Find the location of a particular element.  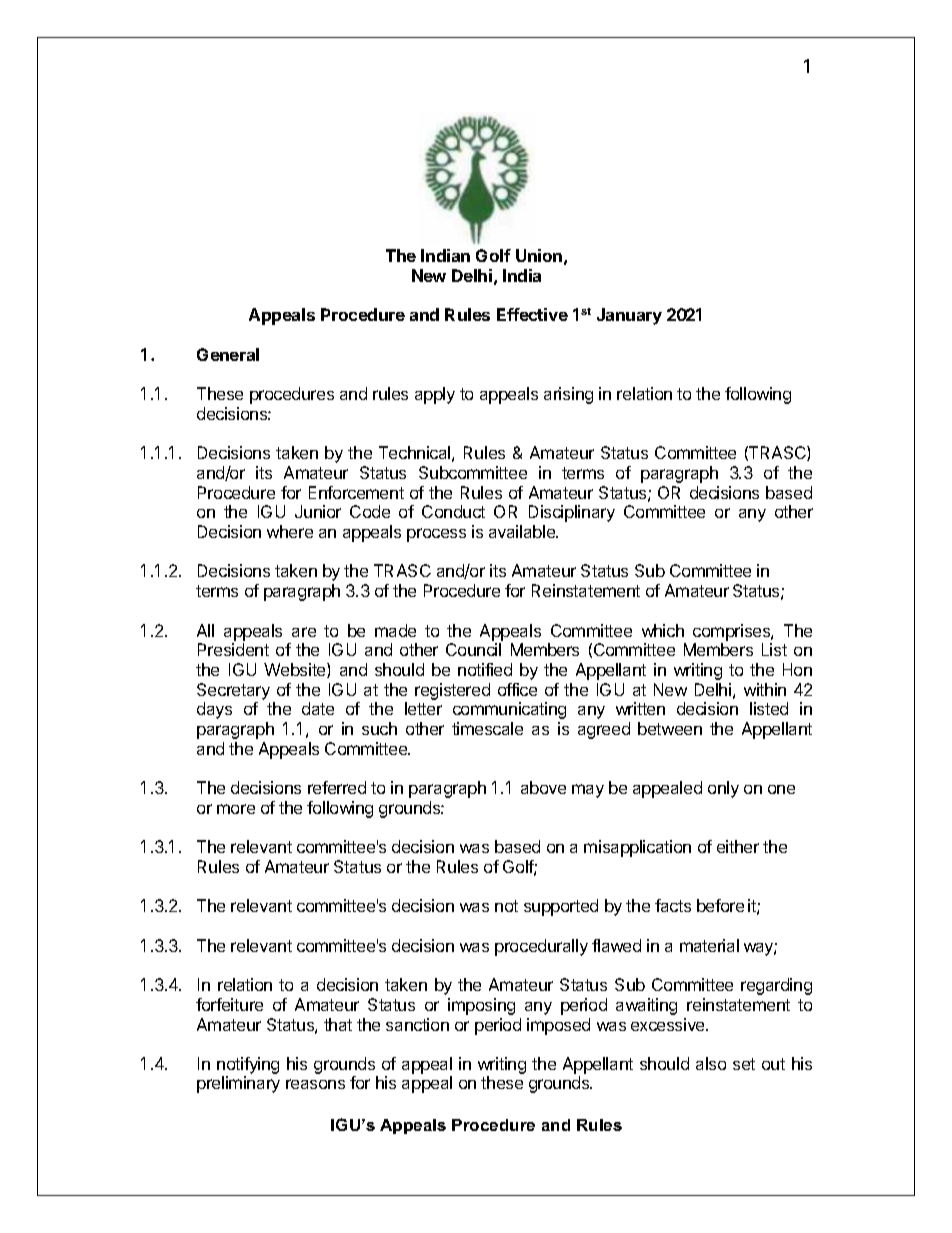

where is located at coordinates (290, 531).
